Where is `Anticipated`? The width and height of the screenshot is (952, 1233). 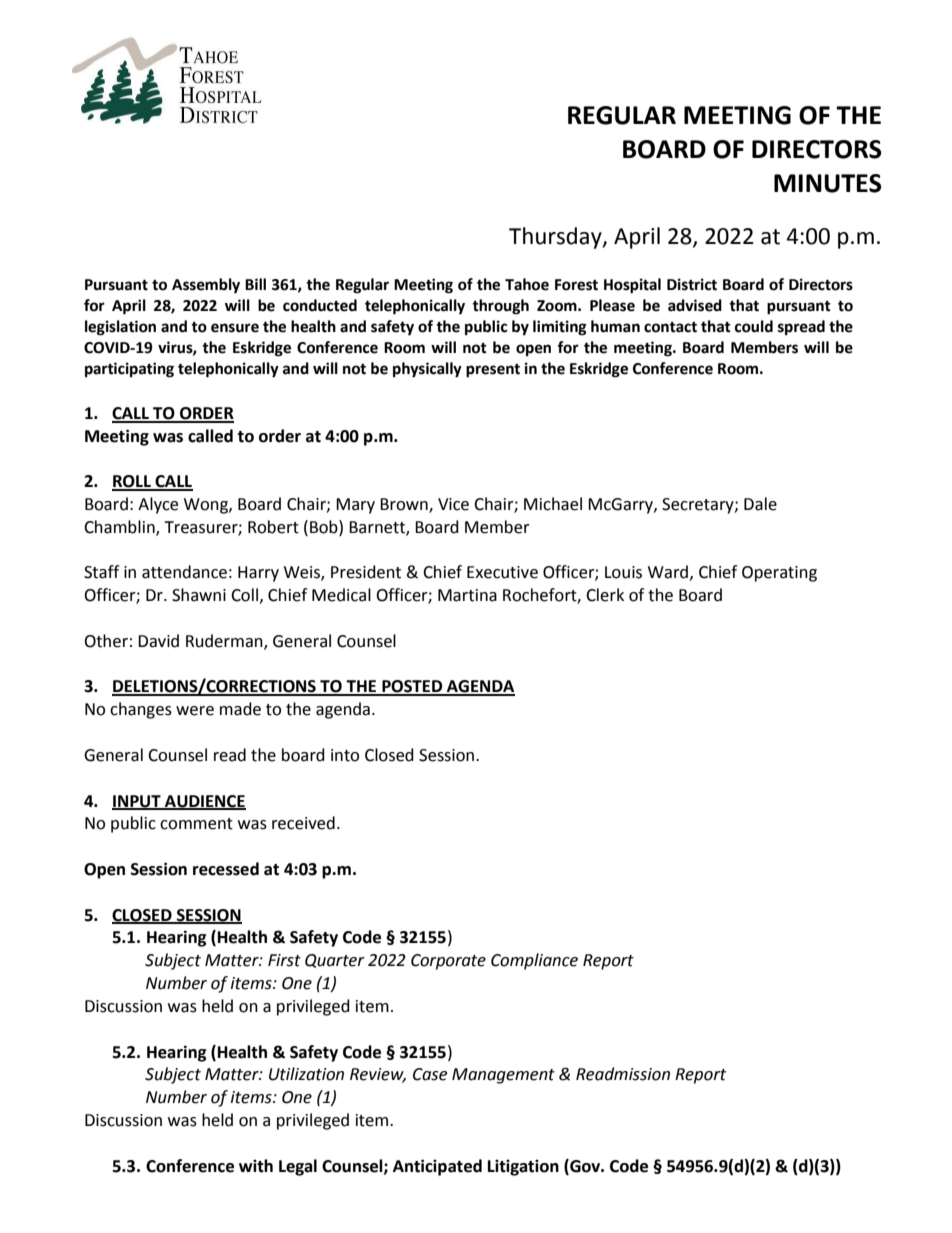
Anticipated is located at coordinates (437, 1167).
